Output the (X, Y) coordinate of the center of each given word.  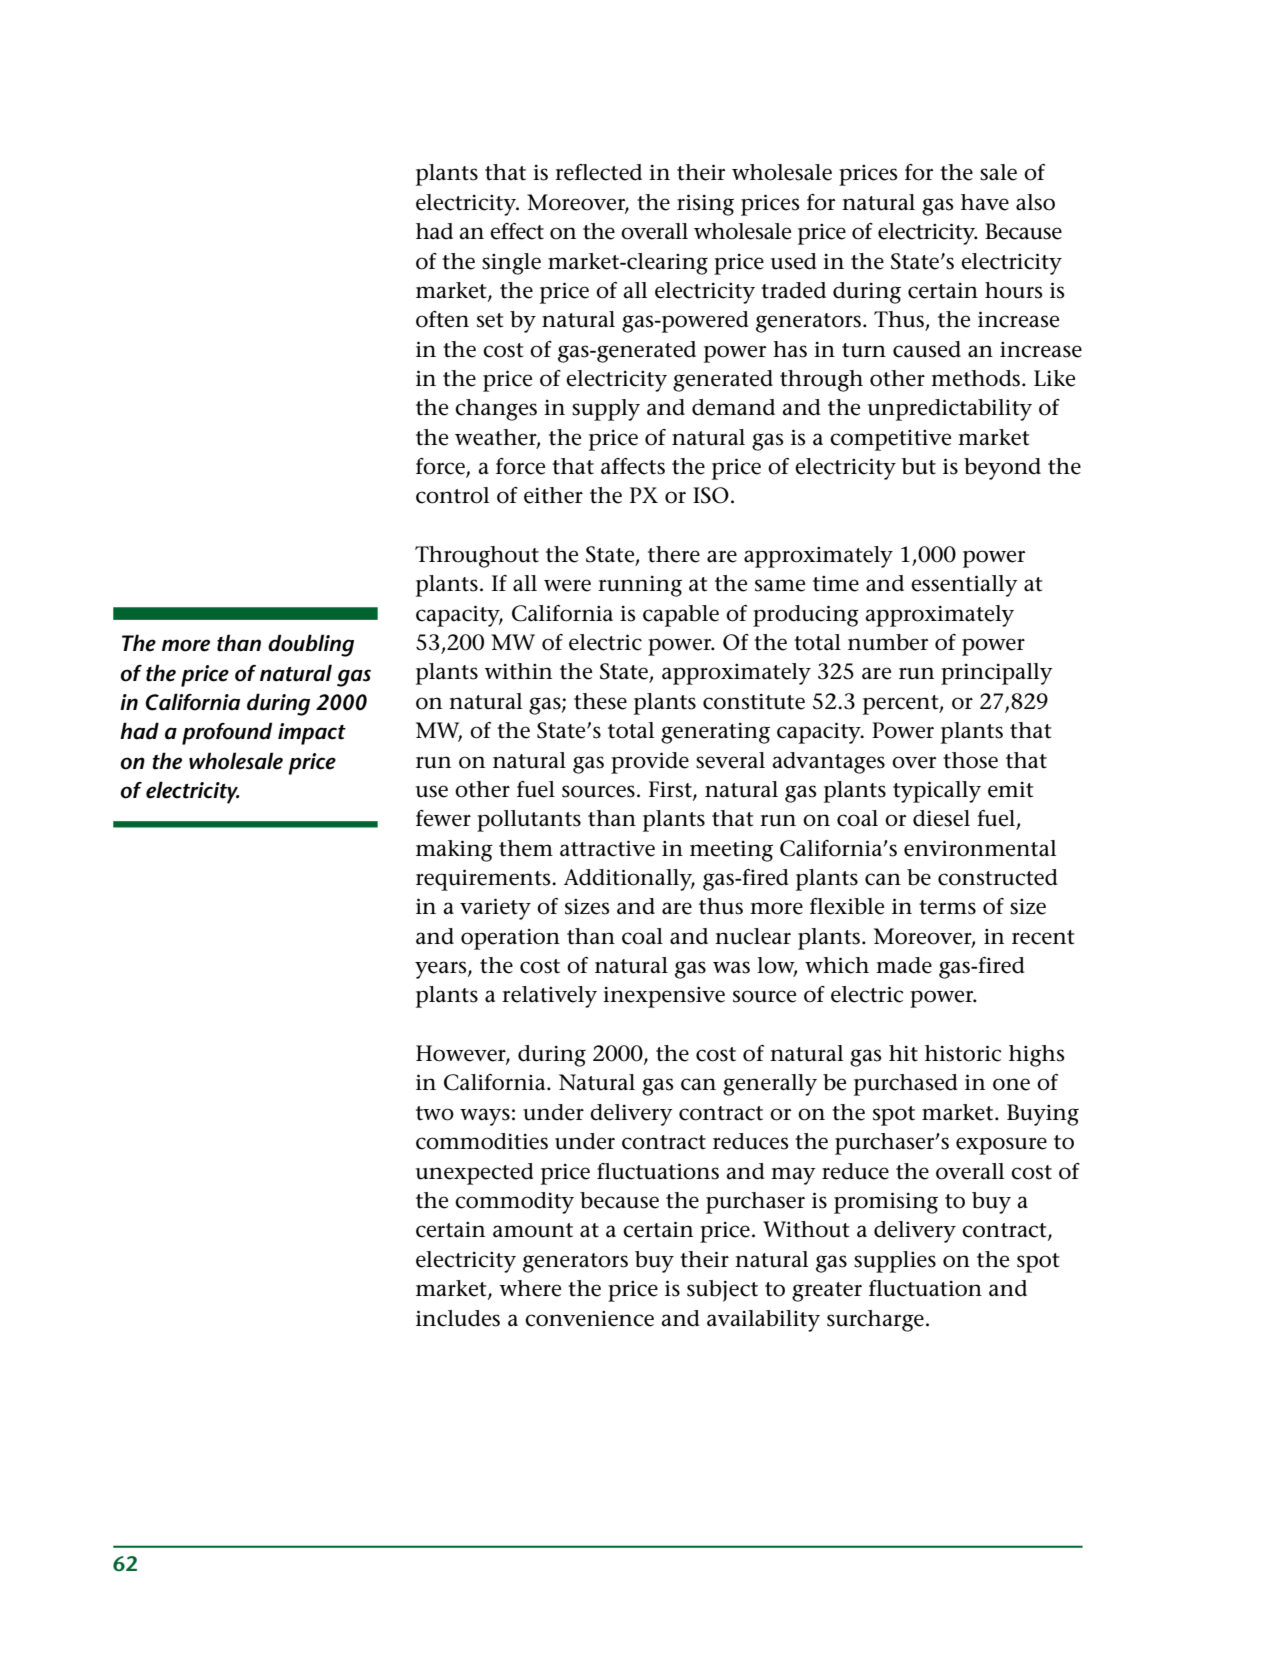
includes (458, 1318)
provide (650, 763)
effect (517, 231)
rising (705, 205)
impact (312, 734)
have (985, 202)
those (970, 760)
